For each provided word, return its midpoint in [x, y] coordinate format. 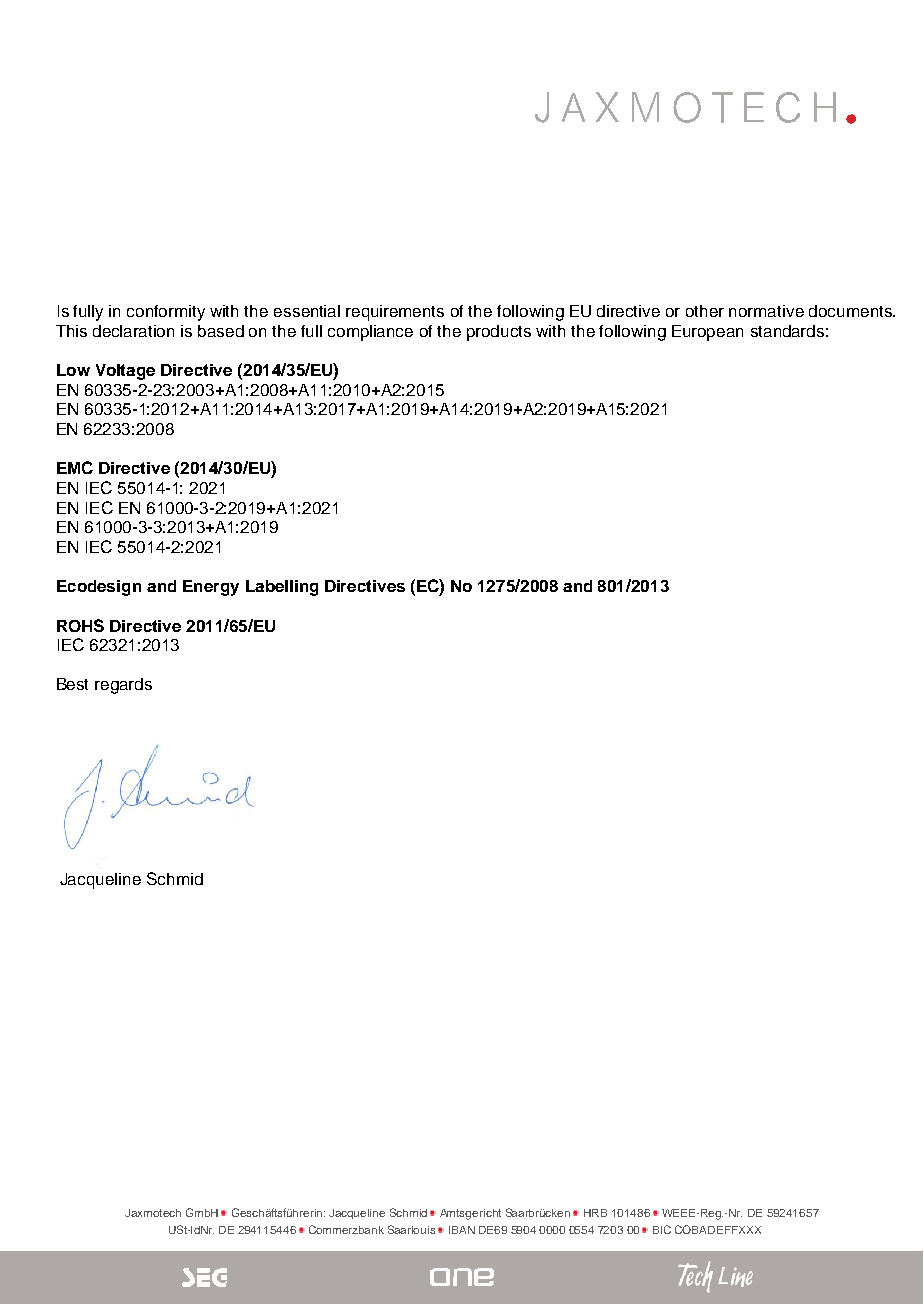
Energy [211, 588]
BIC [662, 1229]
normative [766, 311]
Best [72, 684]
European [707, 333]
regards [123, 686]
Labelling [282, 588]
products [499, 333]
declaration [133, 331]
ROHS [80, 625]
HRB [595, 1213]
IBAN [462, 1230]
